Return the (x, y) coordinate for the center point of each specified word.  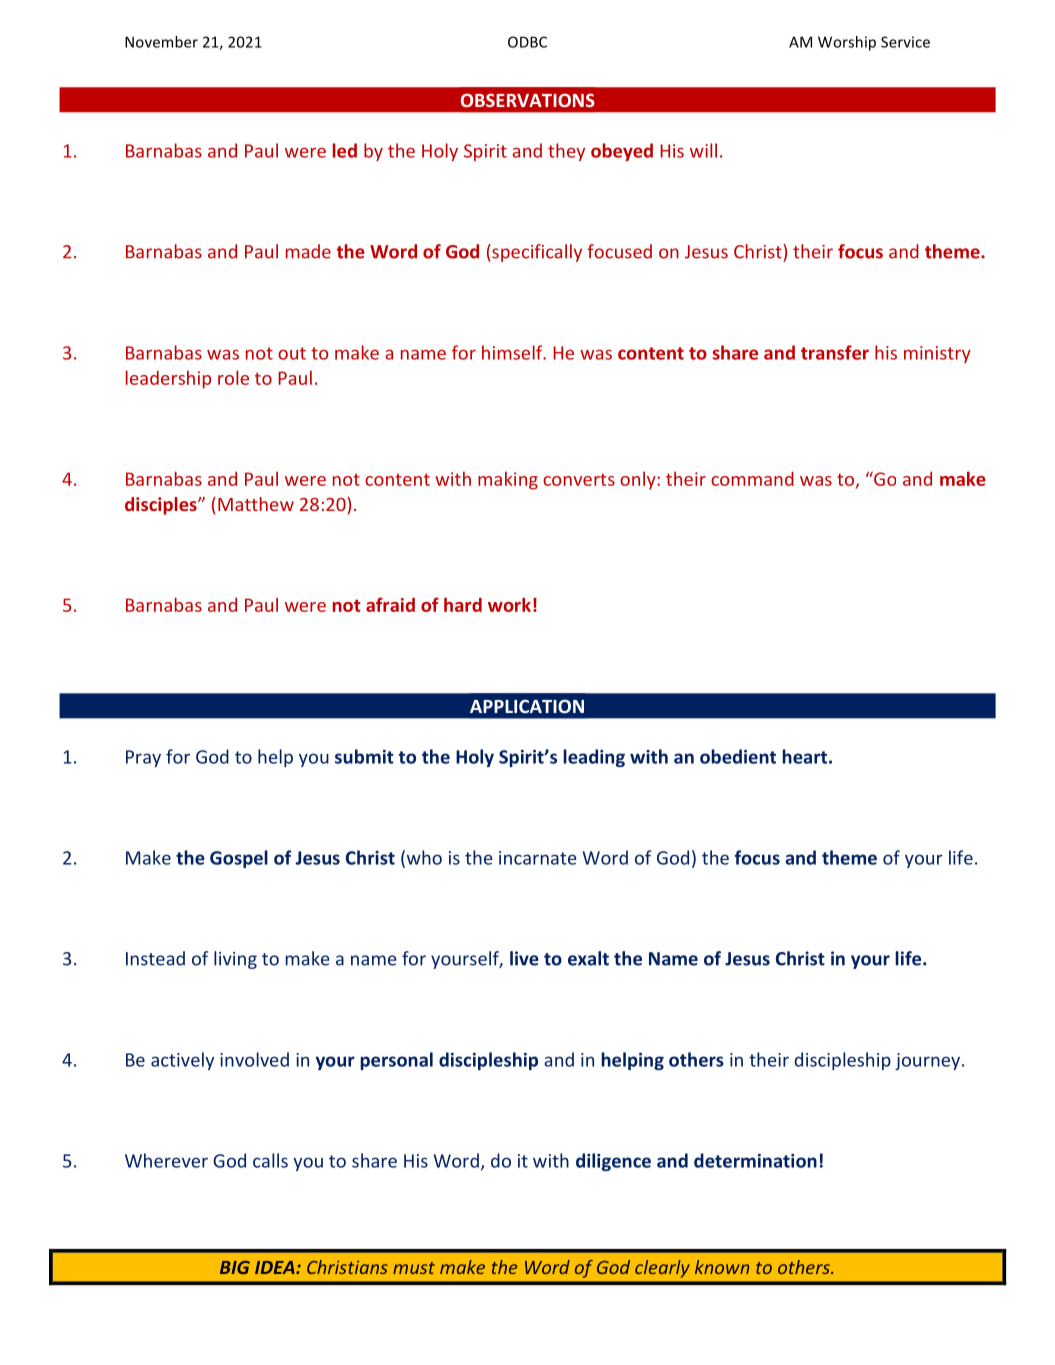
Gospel (239, 859)
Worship (847, 43)
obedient (738, 756)
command (752, 478)
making (508, 480)
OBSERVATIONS (528, 100)
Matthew (256, 504)
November (161, 42)
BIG (235, 1267)
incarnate (538, 858)
